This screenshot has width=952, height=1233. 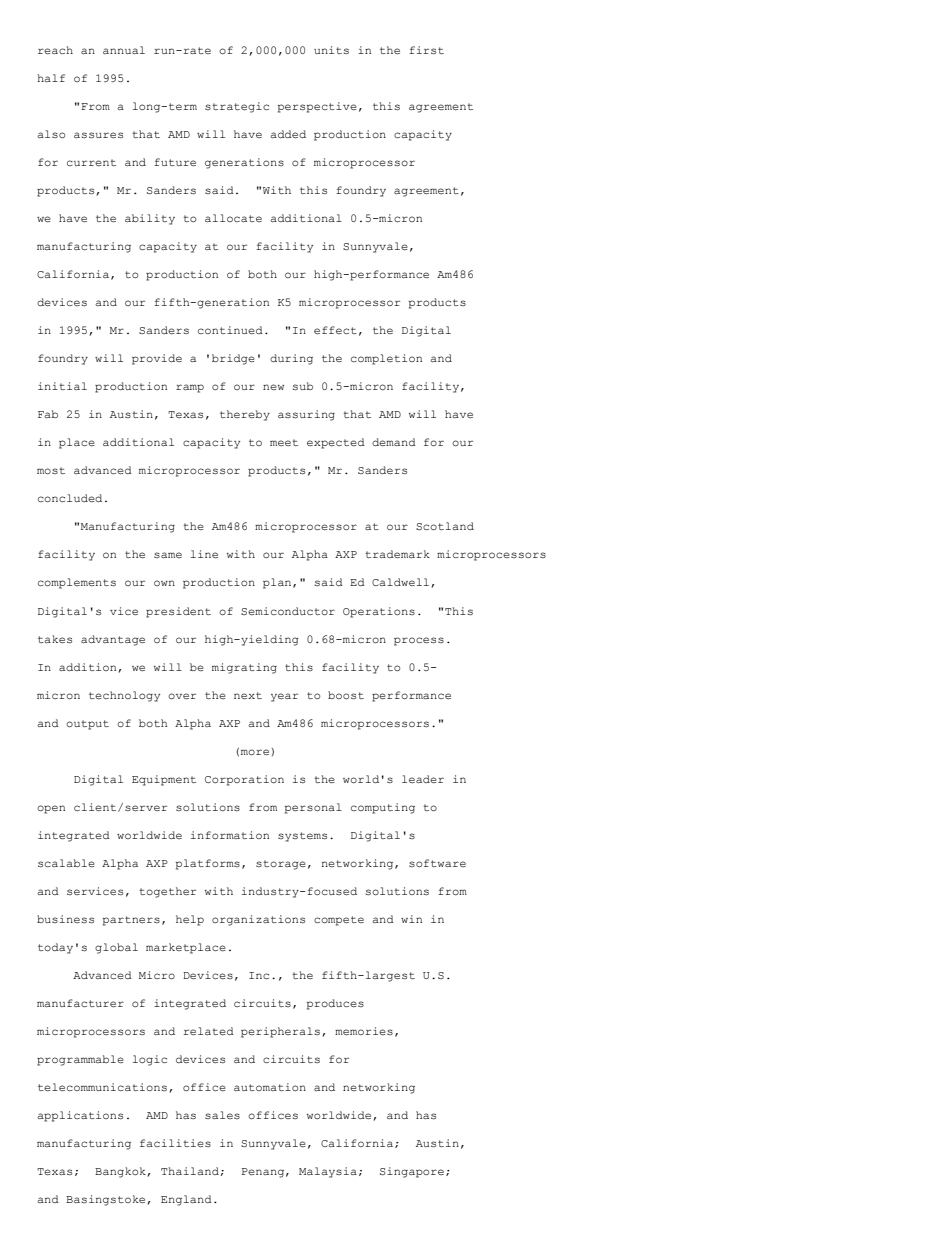 I want to click on first, so click(x=426, y=50).
